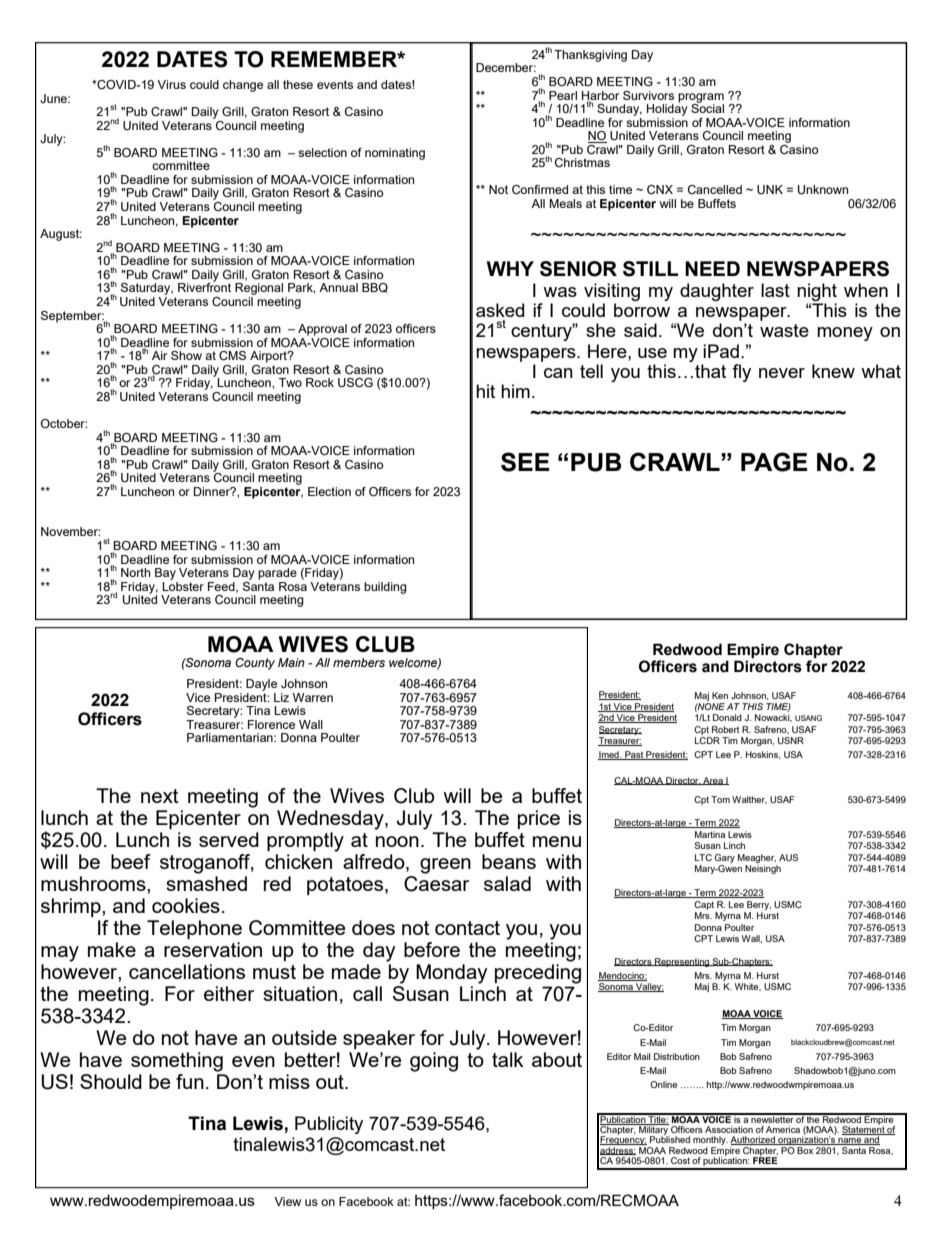  What do you see at coordinates (539, 819) in the page?
I see `price` at bounding box center [539, 819].
